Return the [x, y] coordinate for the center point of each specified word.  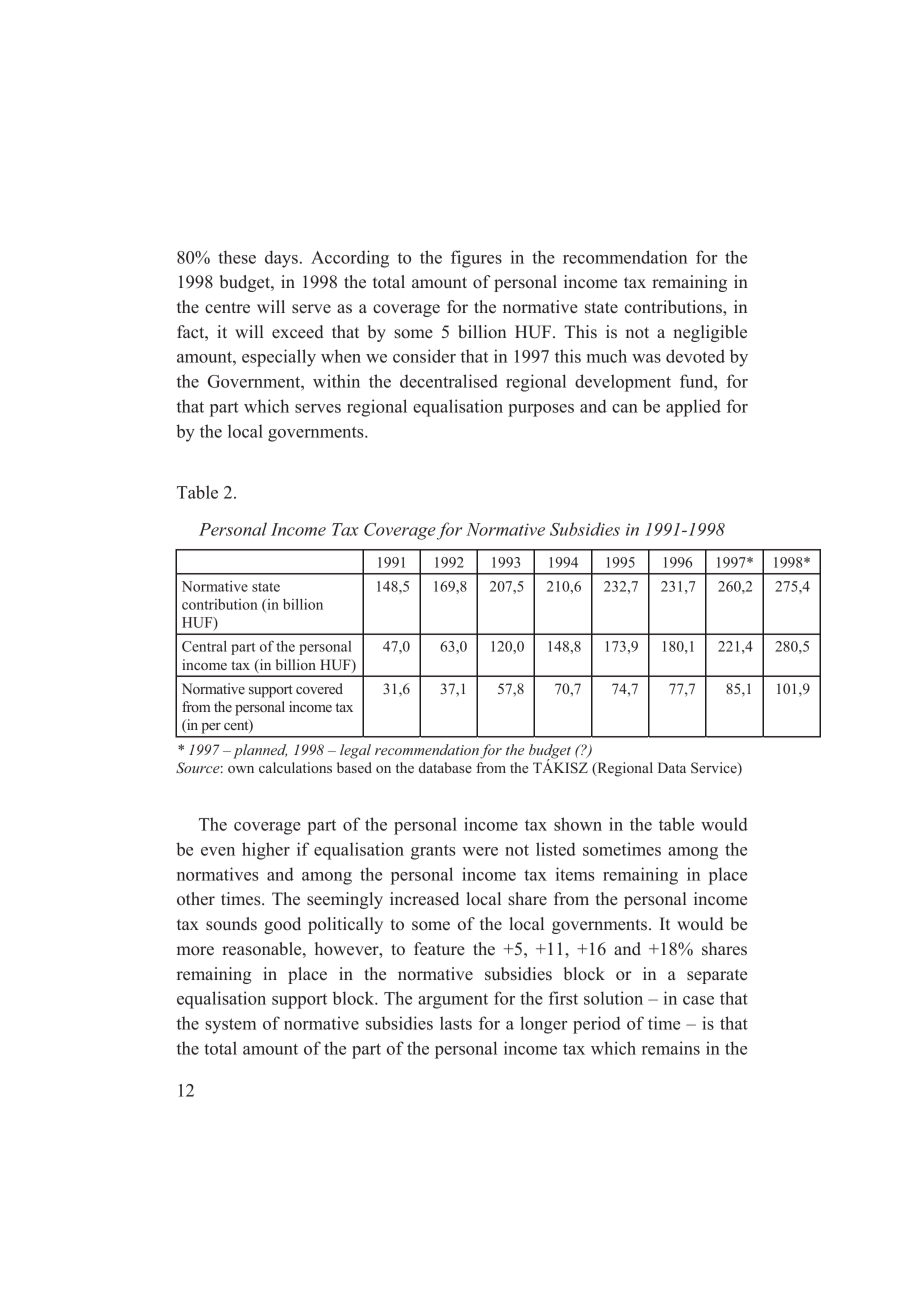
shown [578, 824]
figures [476, 259]
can [625, 408]
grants [433, 852]
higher [266, 851]
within [336, 381]
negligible [710, 333]
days [281, 259]
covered [319, 688]
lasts [456, 1023]
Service [715, 769]
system [230, 1026]
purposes [541, 410]
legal [355, 751]
